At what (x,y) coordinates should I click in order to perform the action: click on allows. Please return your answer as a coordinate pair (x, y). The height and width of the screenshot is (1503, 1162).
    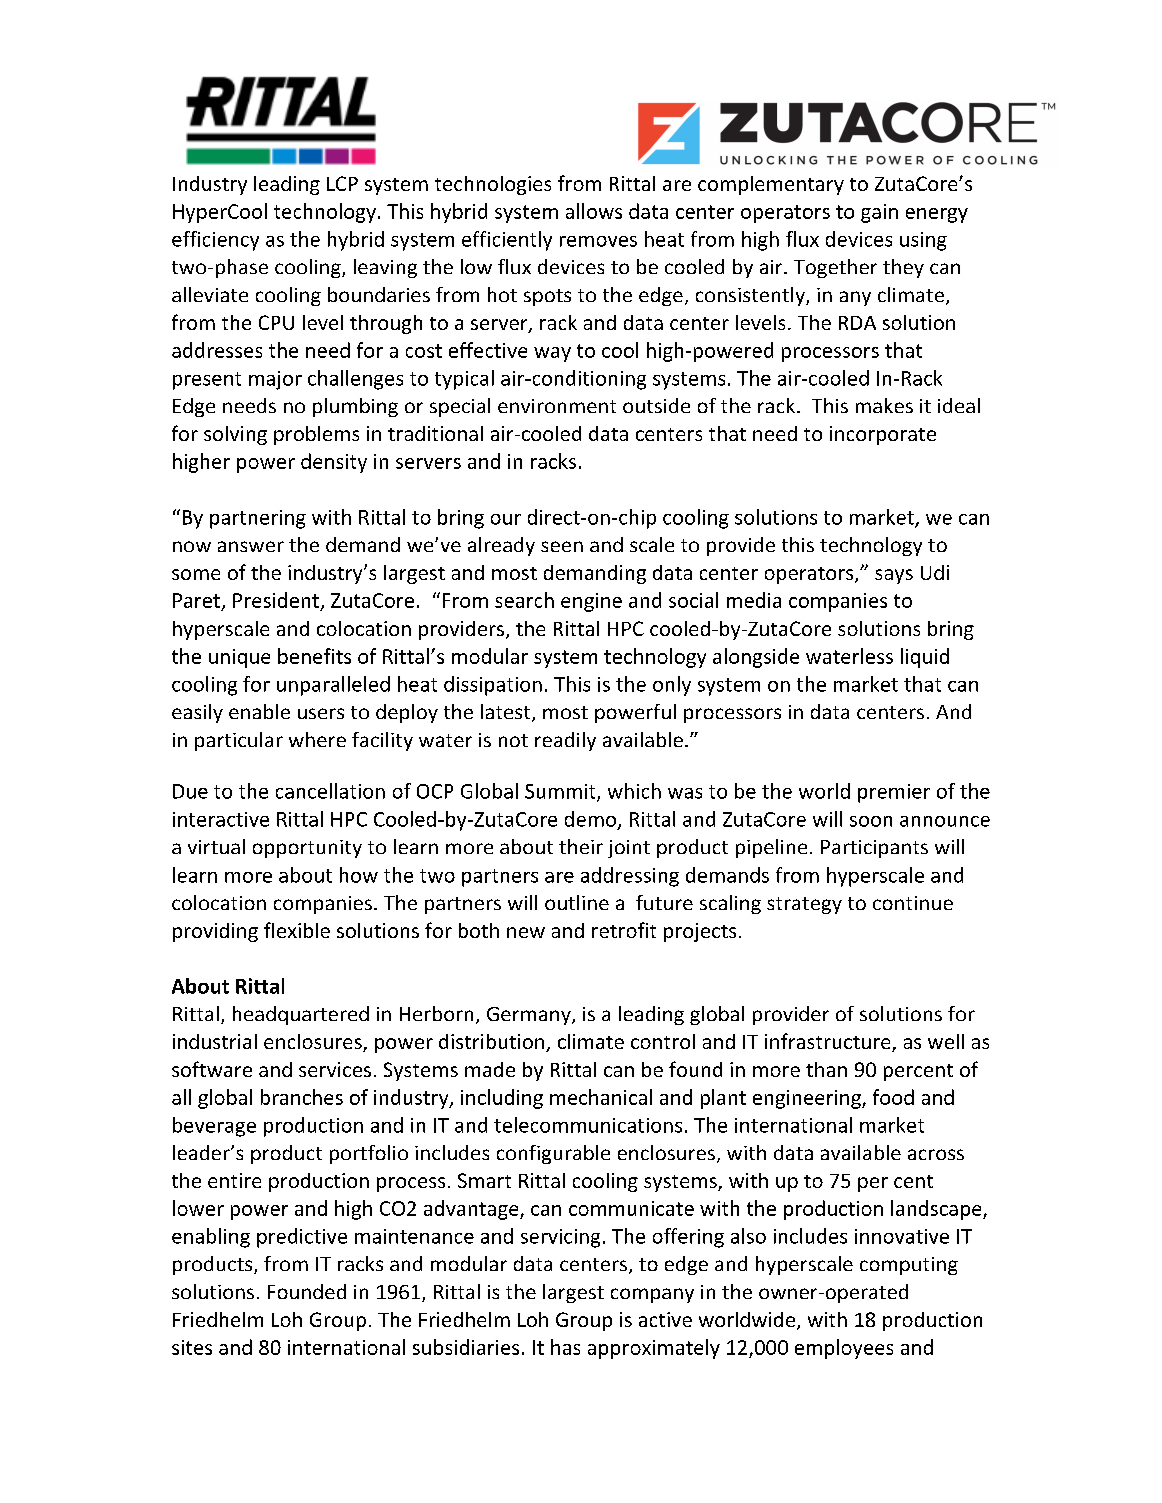
    Looking at the image, I should click on (594, 211).
